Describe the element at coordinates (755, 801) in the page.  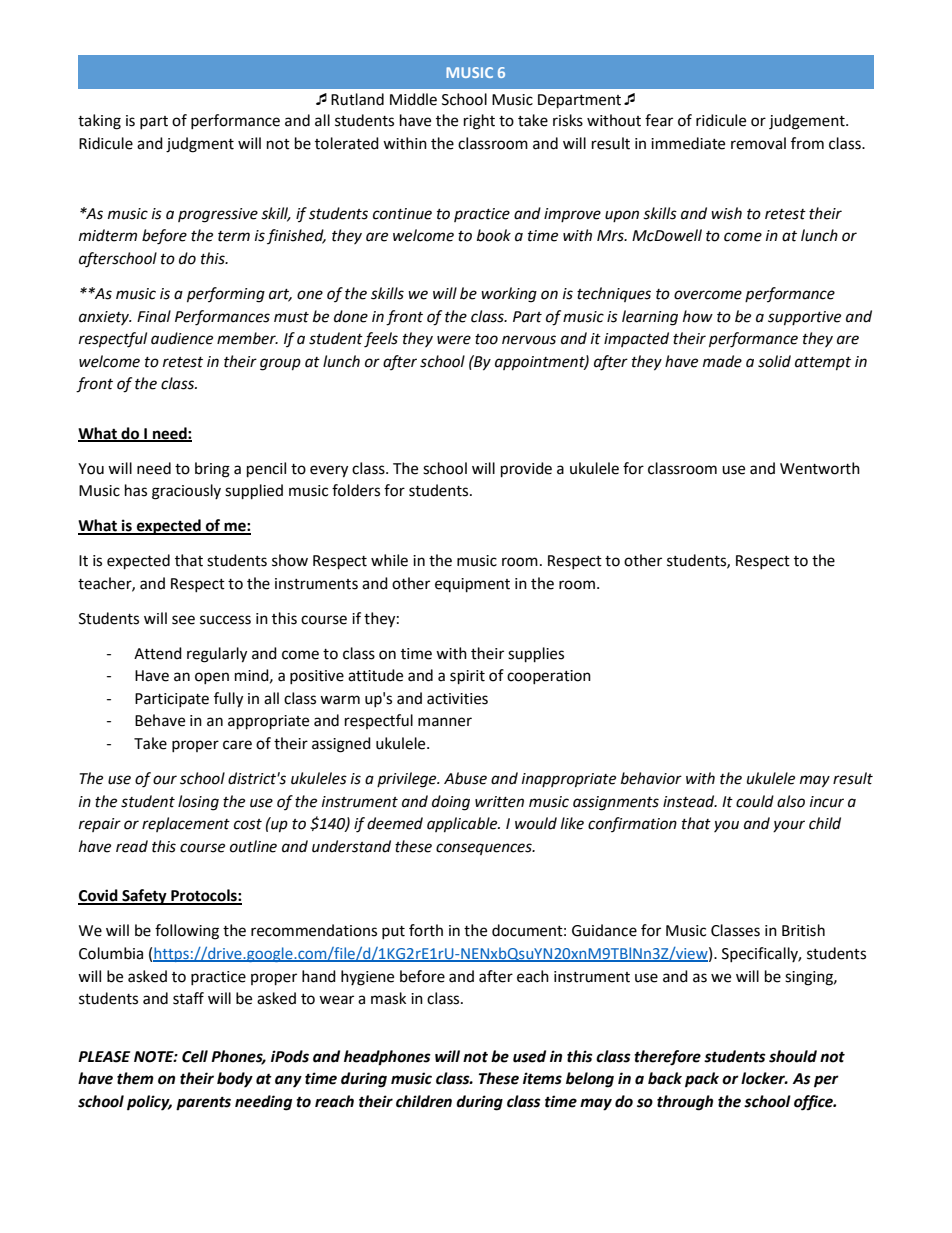
I see `could` at that location.
